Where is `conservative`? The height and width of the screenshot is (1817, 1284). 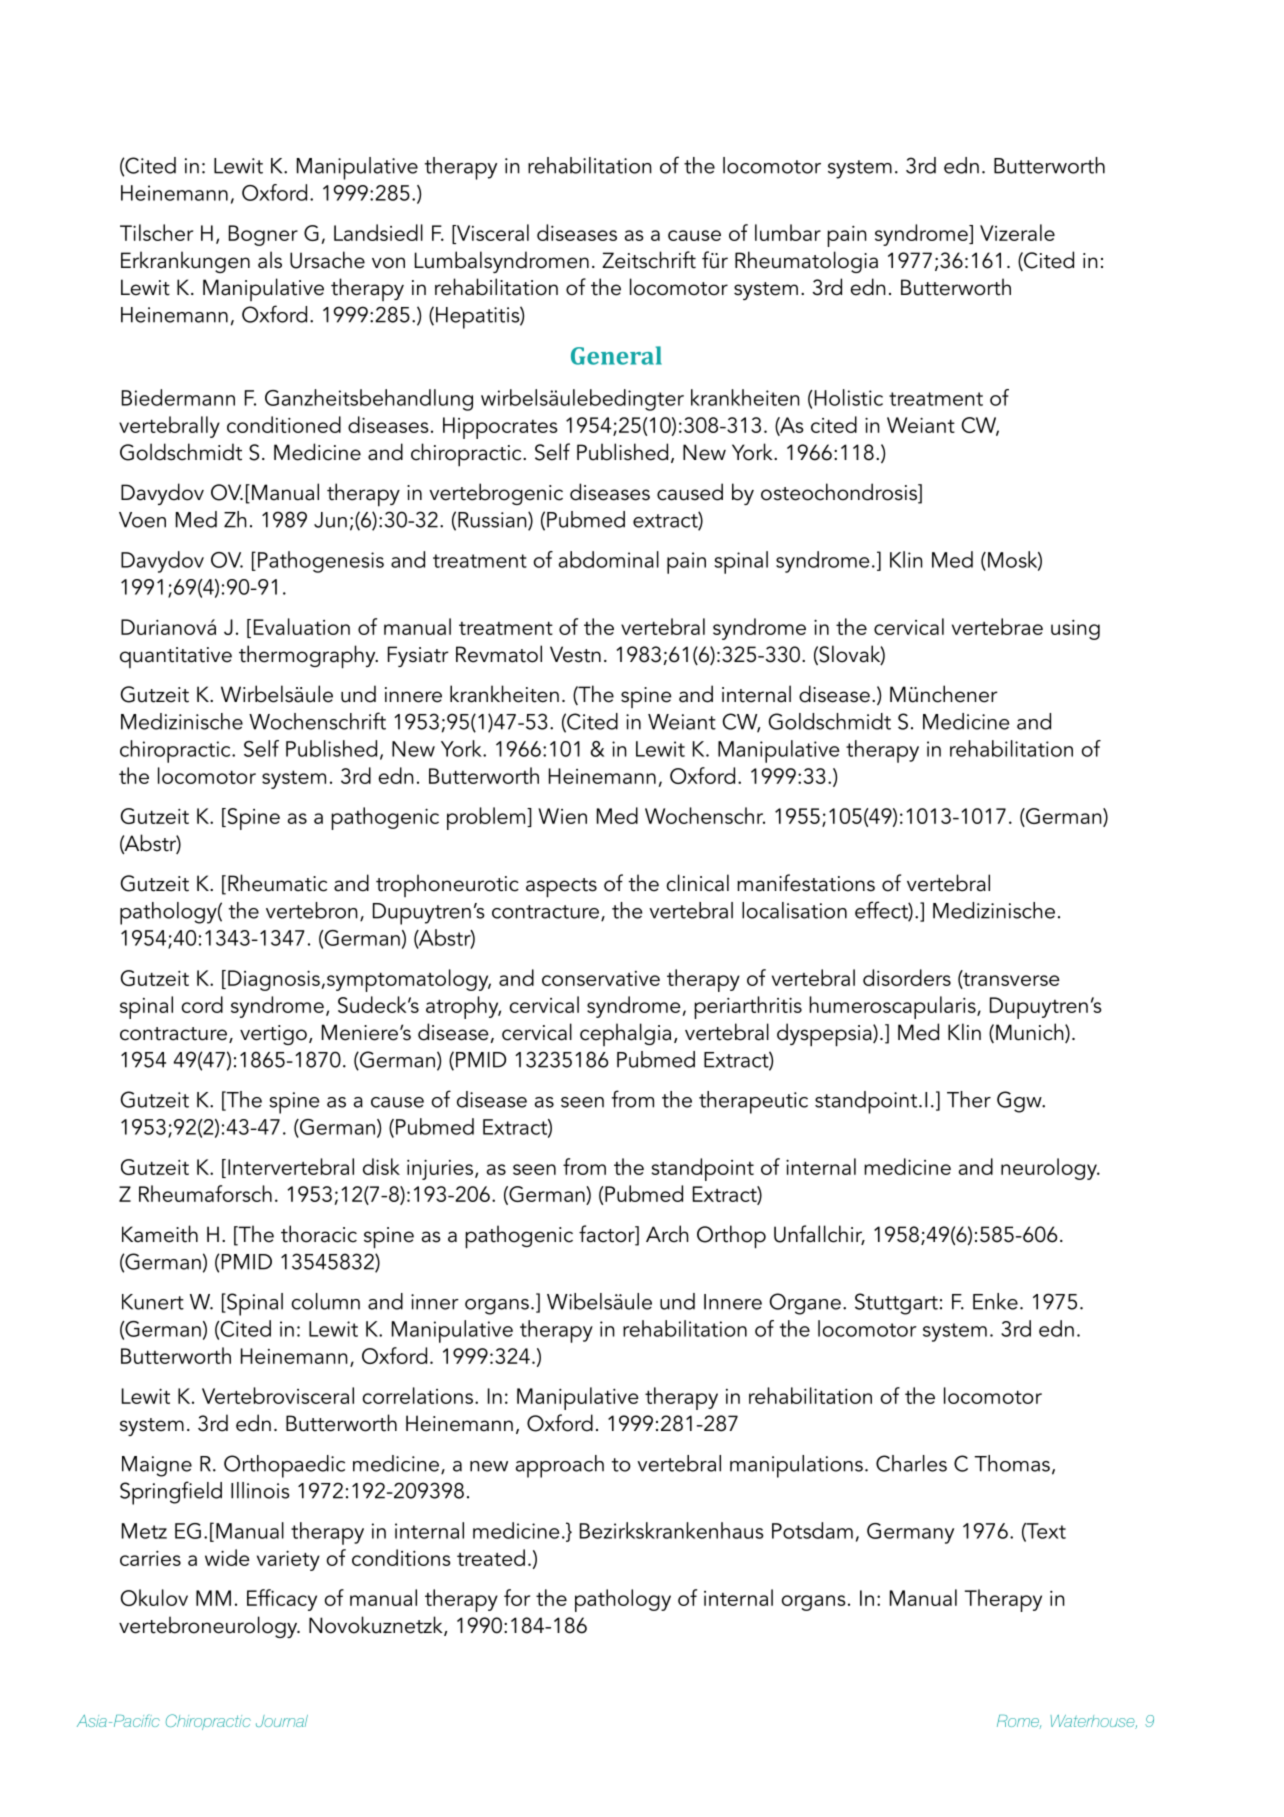 conservative is located at coordinates (601, 978).
